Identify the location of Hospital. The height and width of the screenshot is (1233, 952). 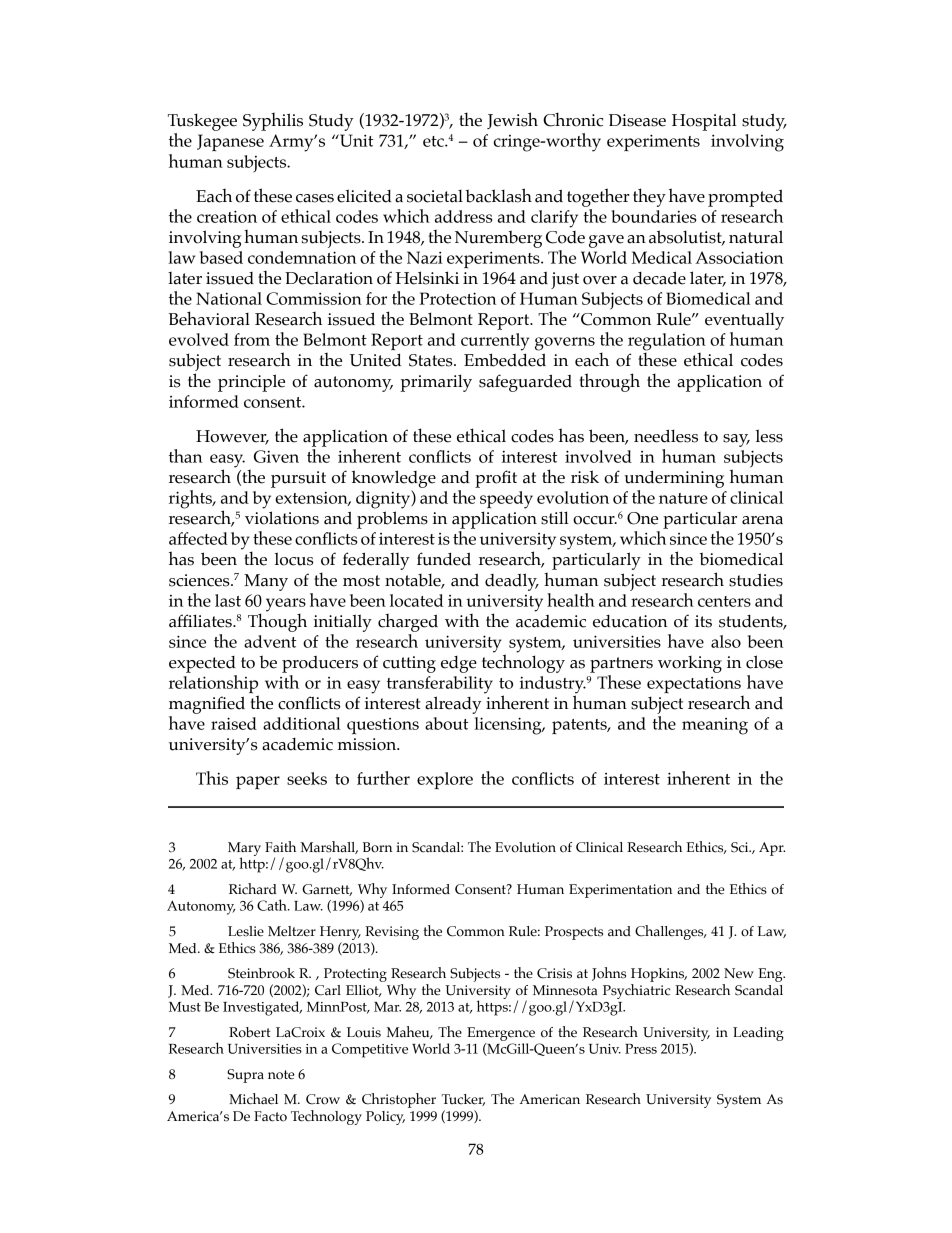
(704, 122).
